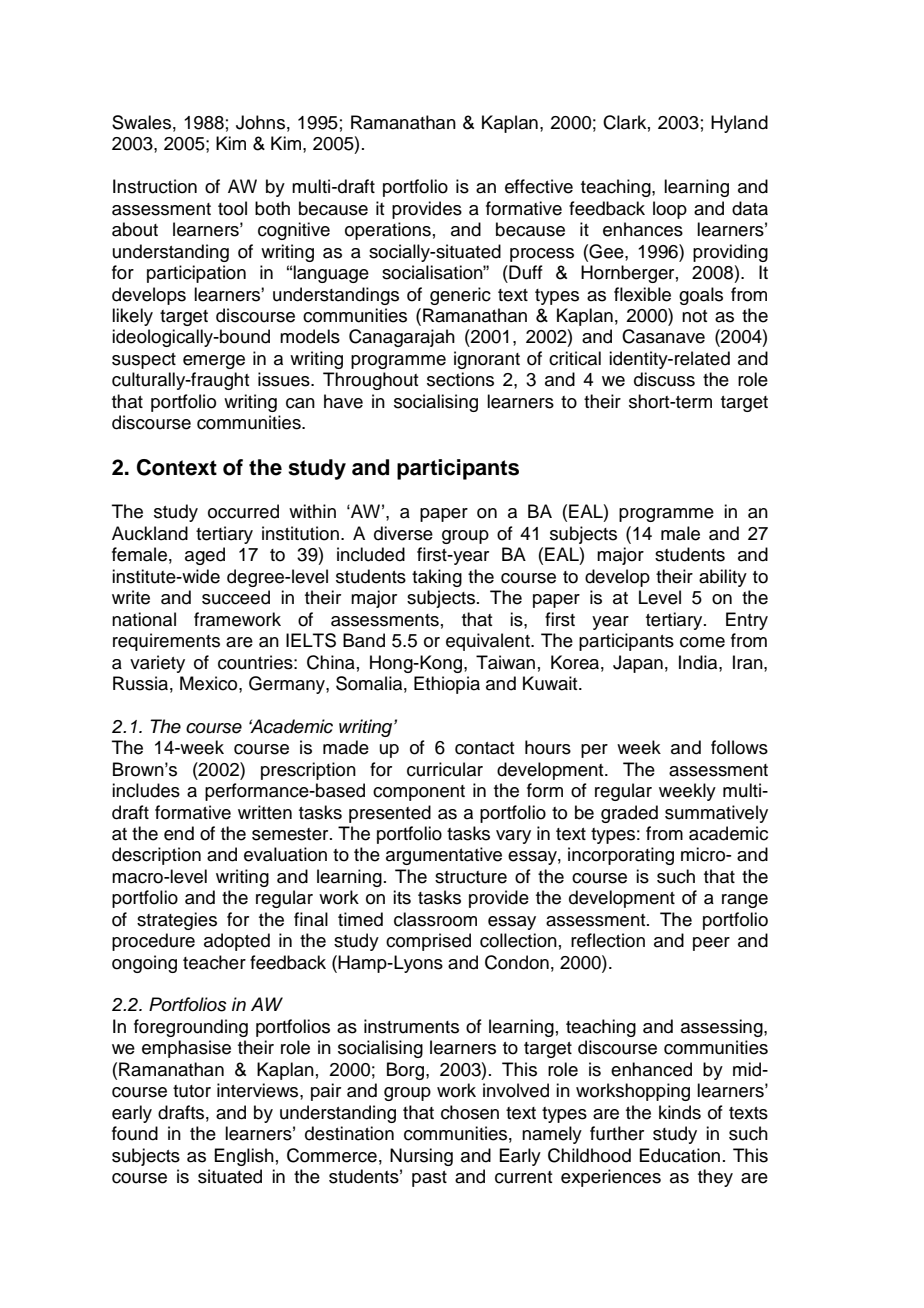 The height and width of the page is (1308, 924). What do you see at coordinates (179, 833) in the page?
I see `end` at bounding box center [179, 833].
